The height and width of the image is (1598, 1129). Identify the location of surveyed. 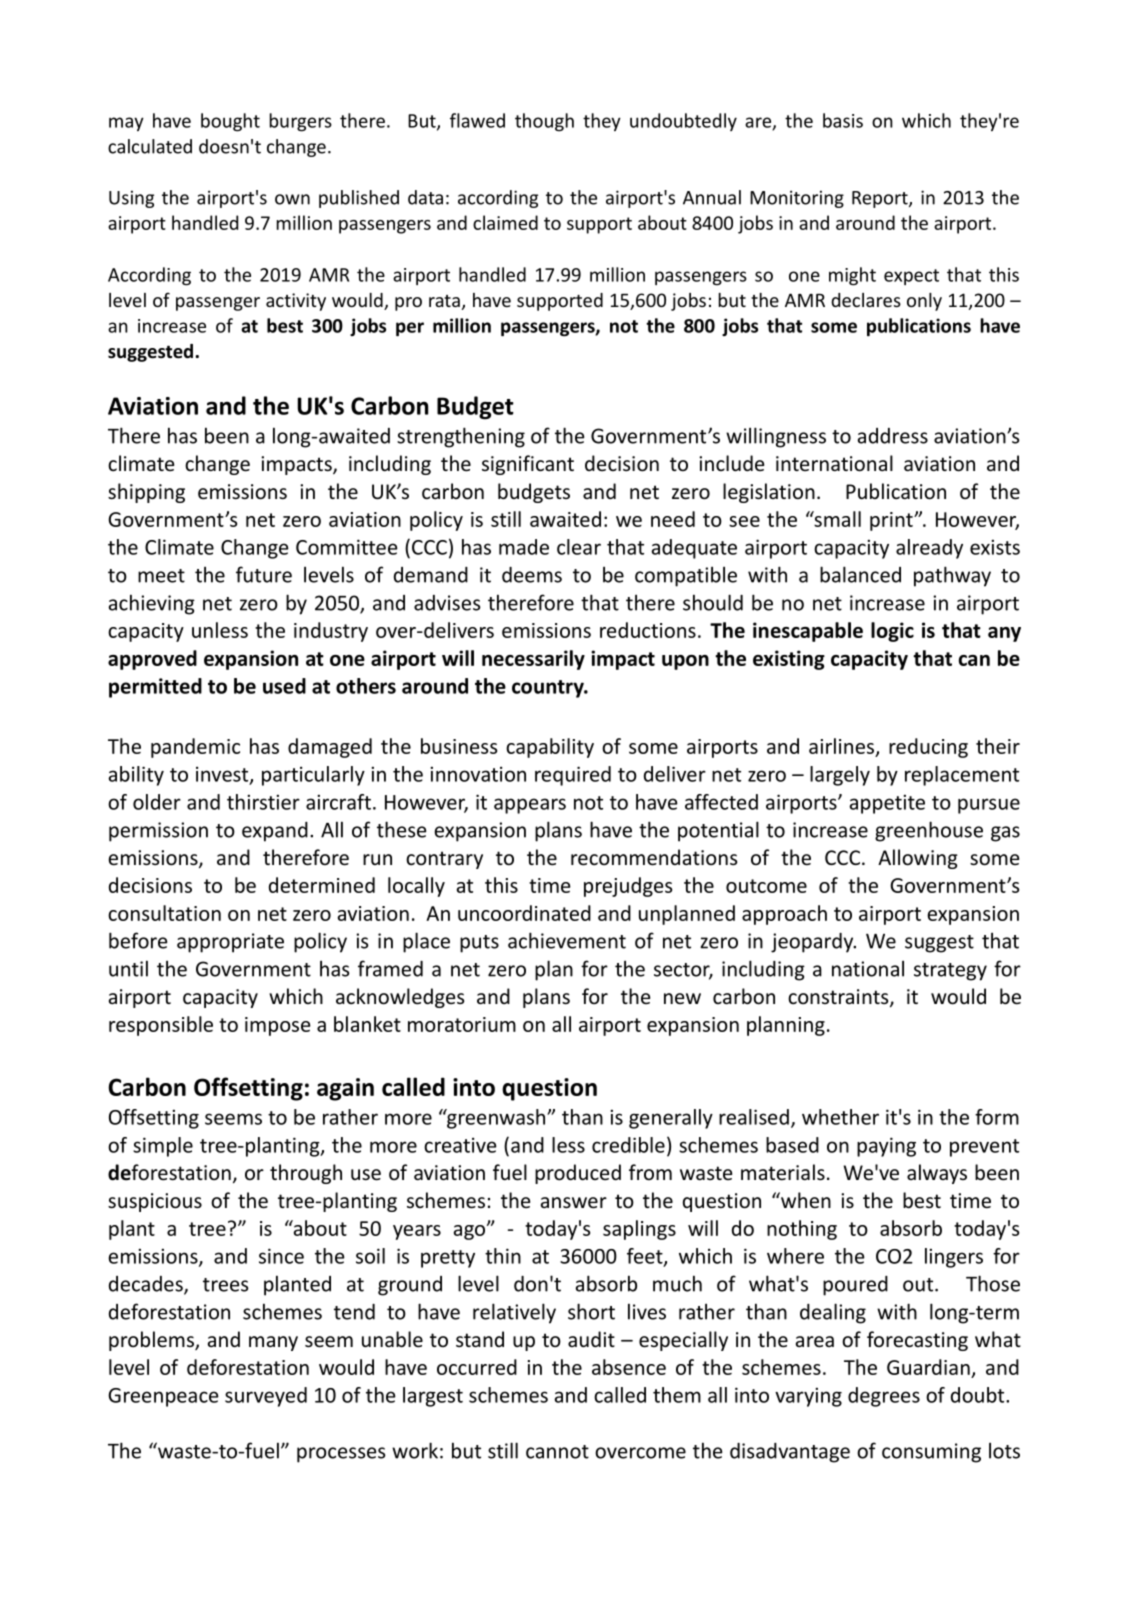
(266, 1397).
